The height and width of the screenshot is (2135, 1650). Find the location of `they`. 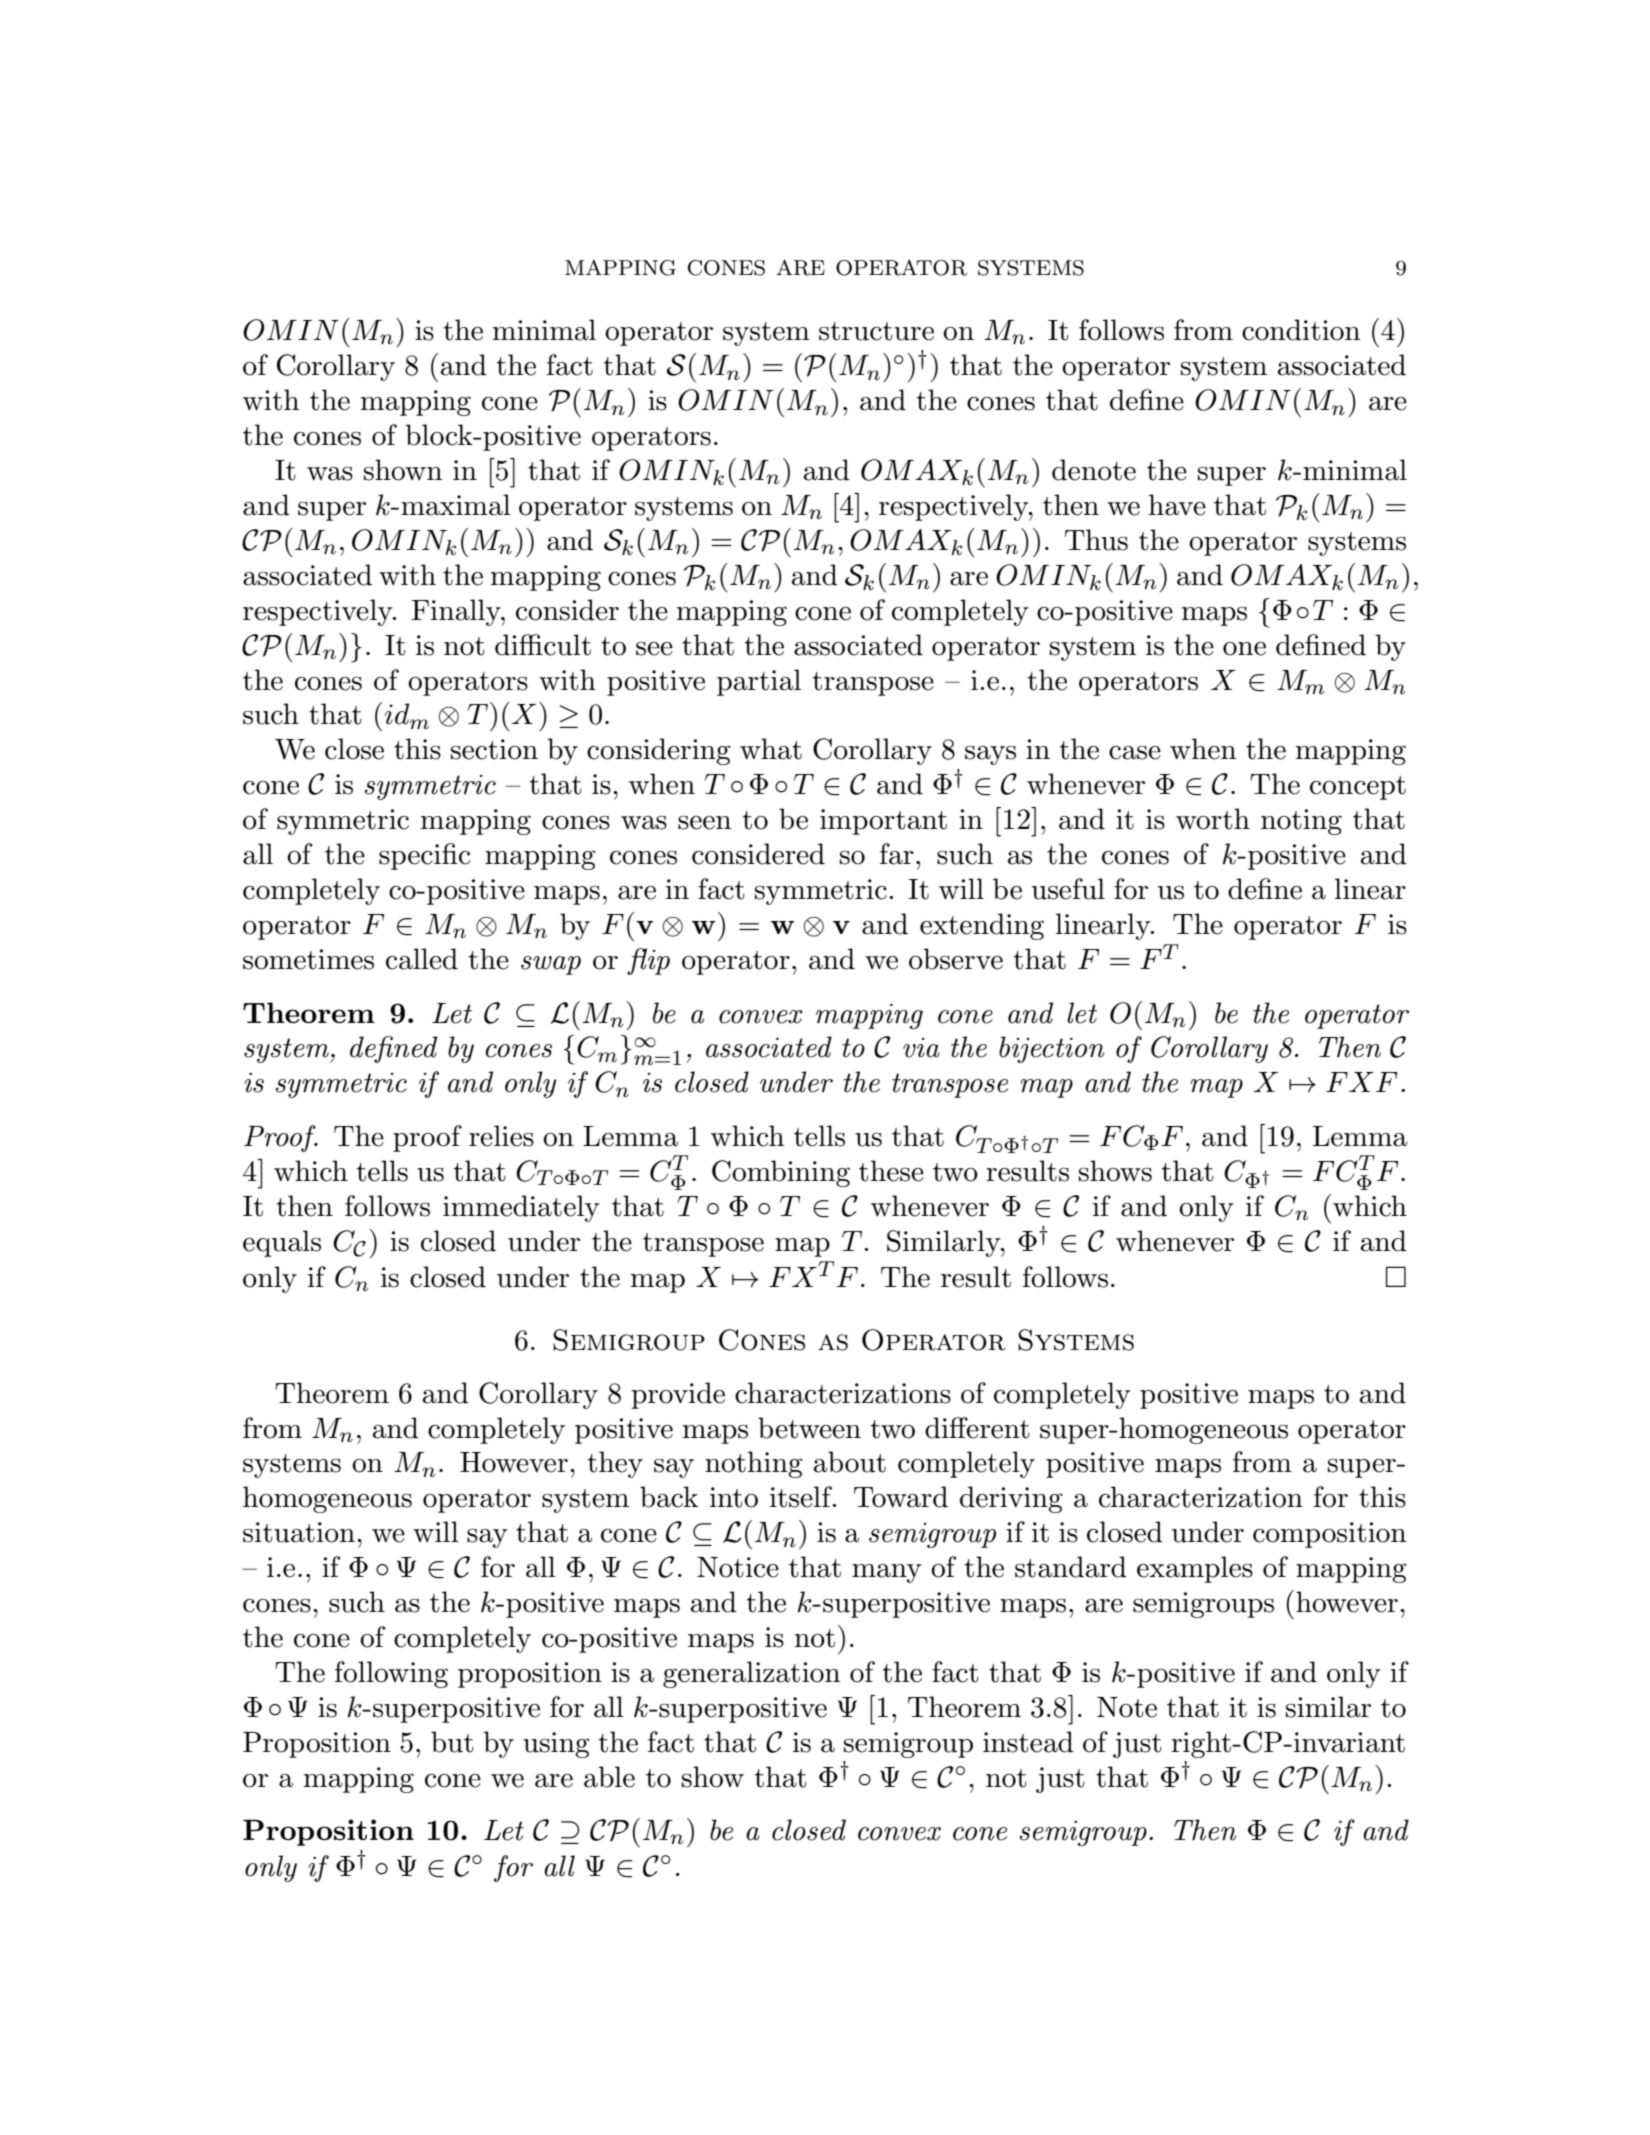

they is located at coordinates (615, 1464).
